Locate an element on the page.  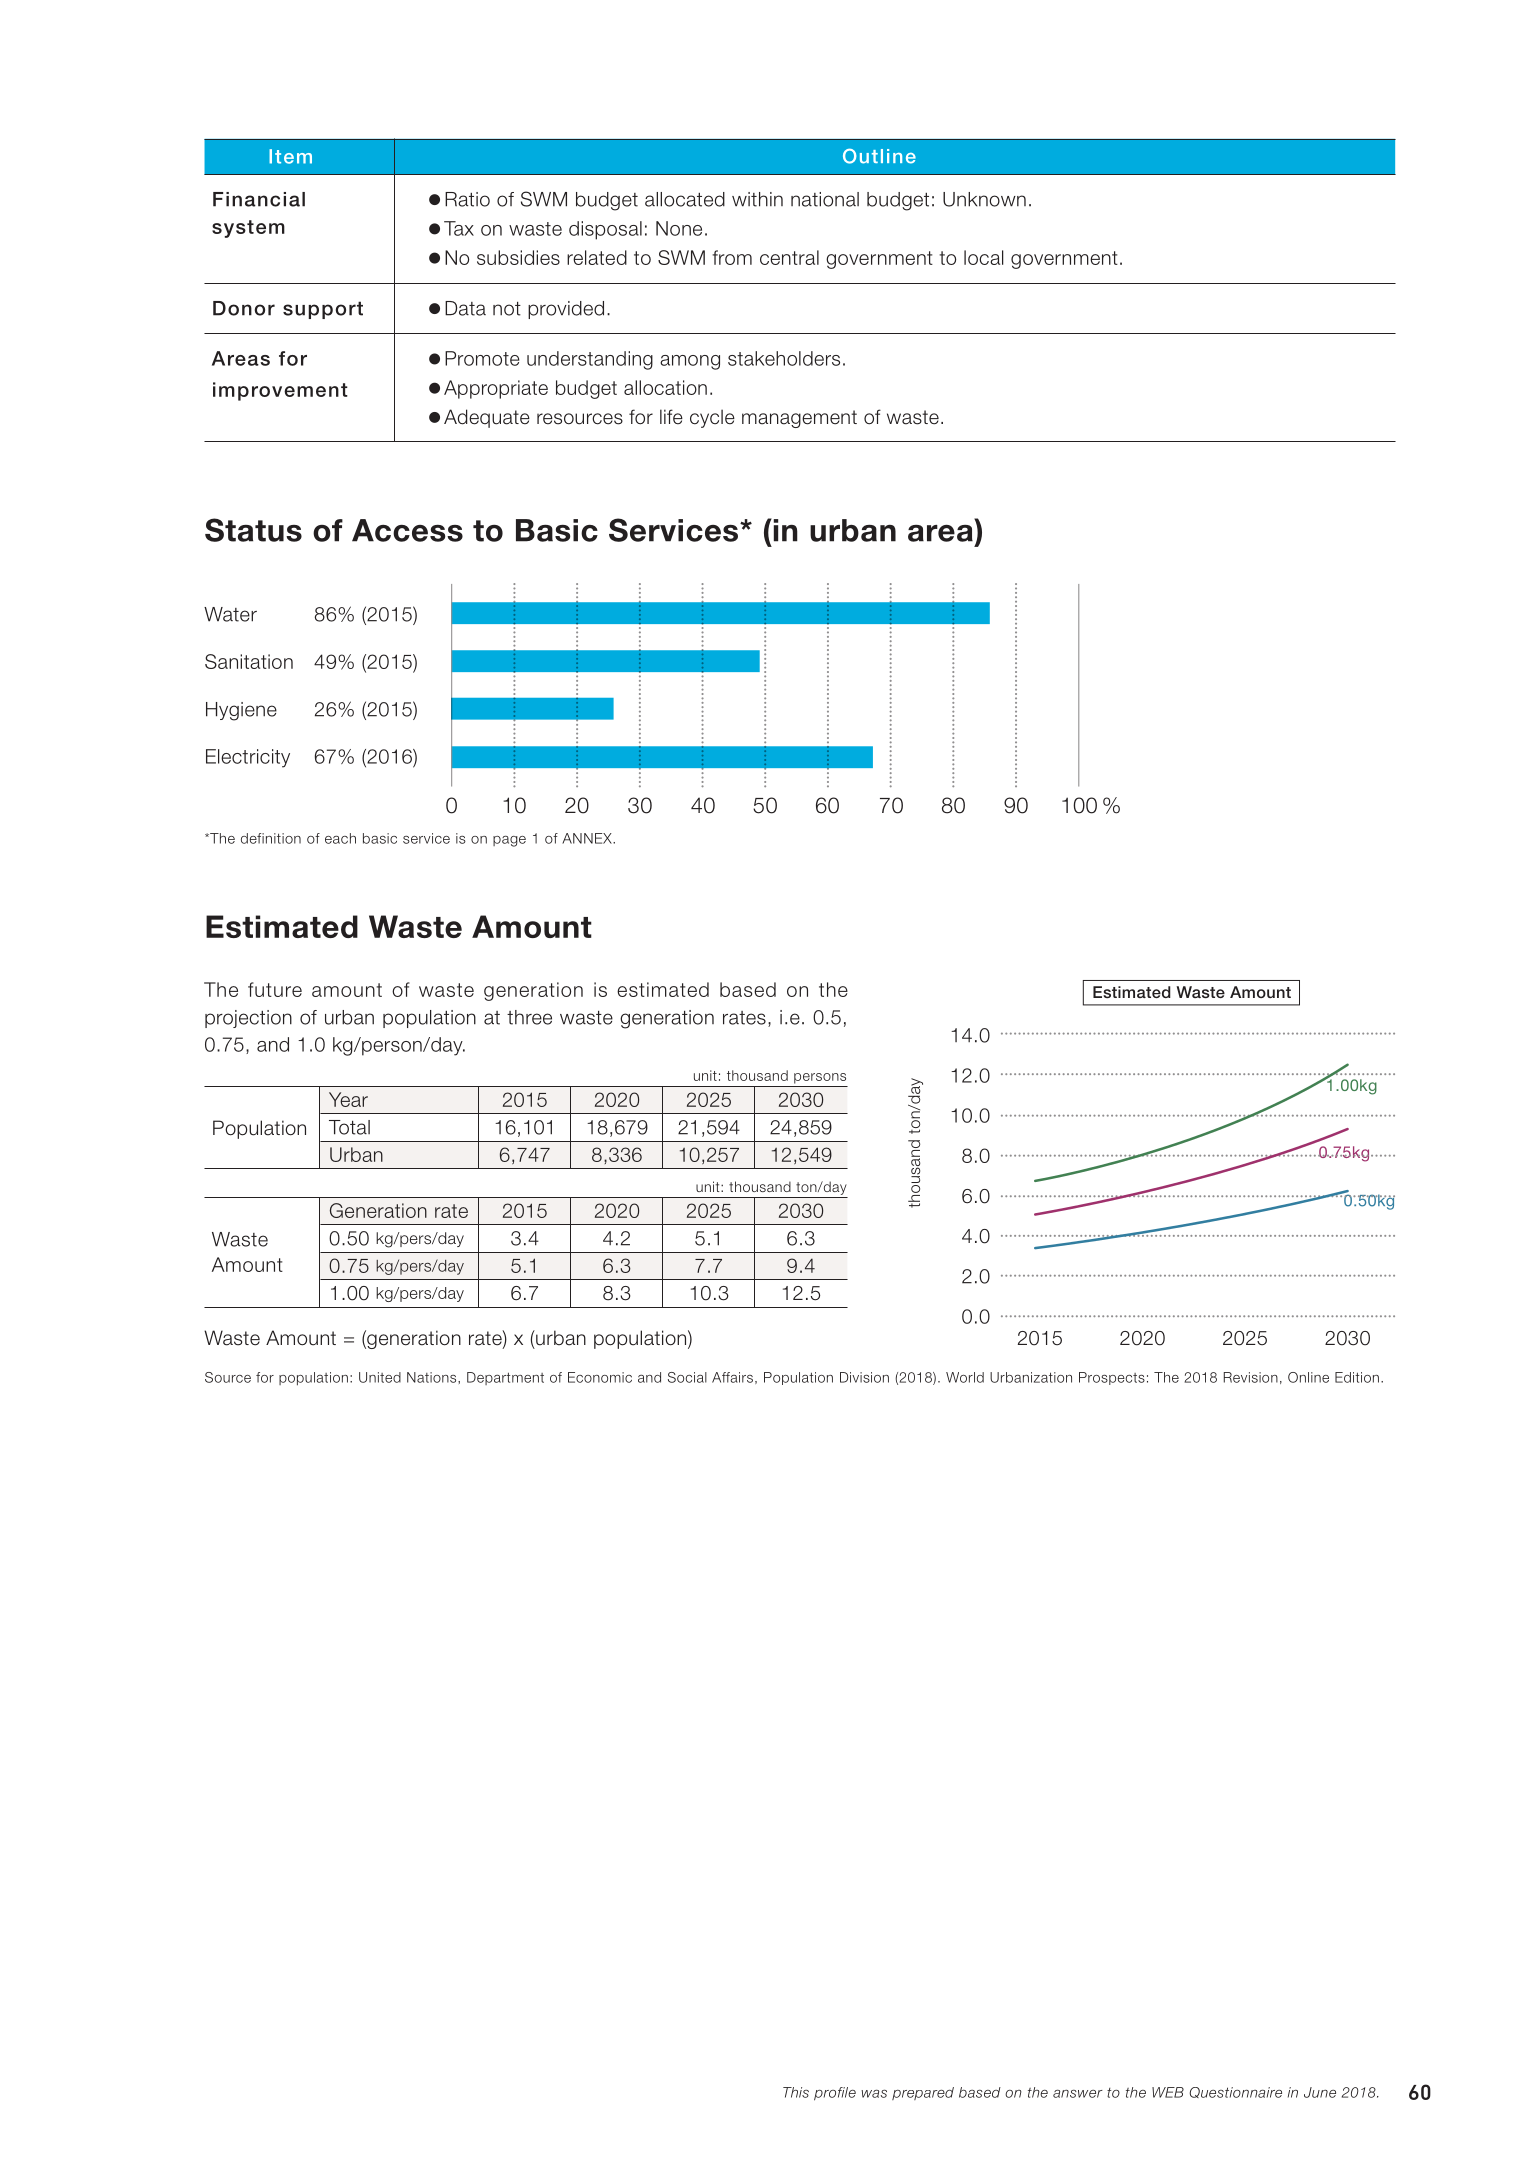
national is located at coordinates (825, 199).
